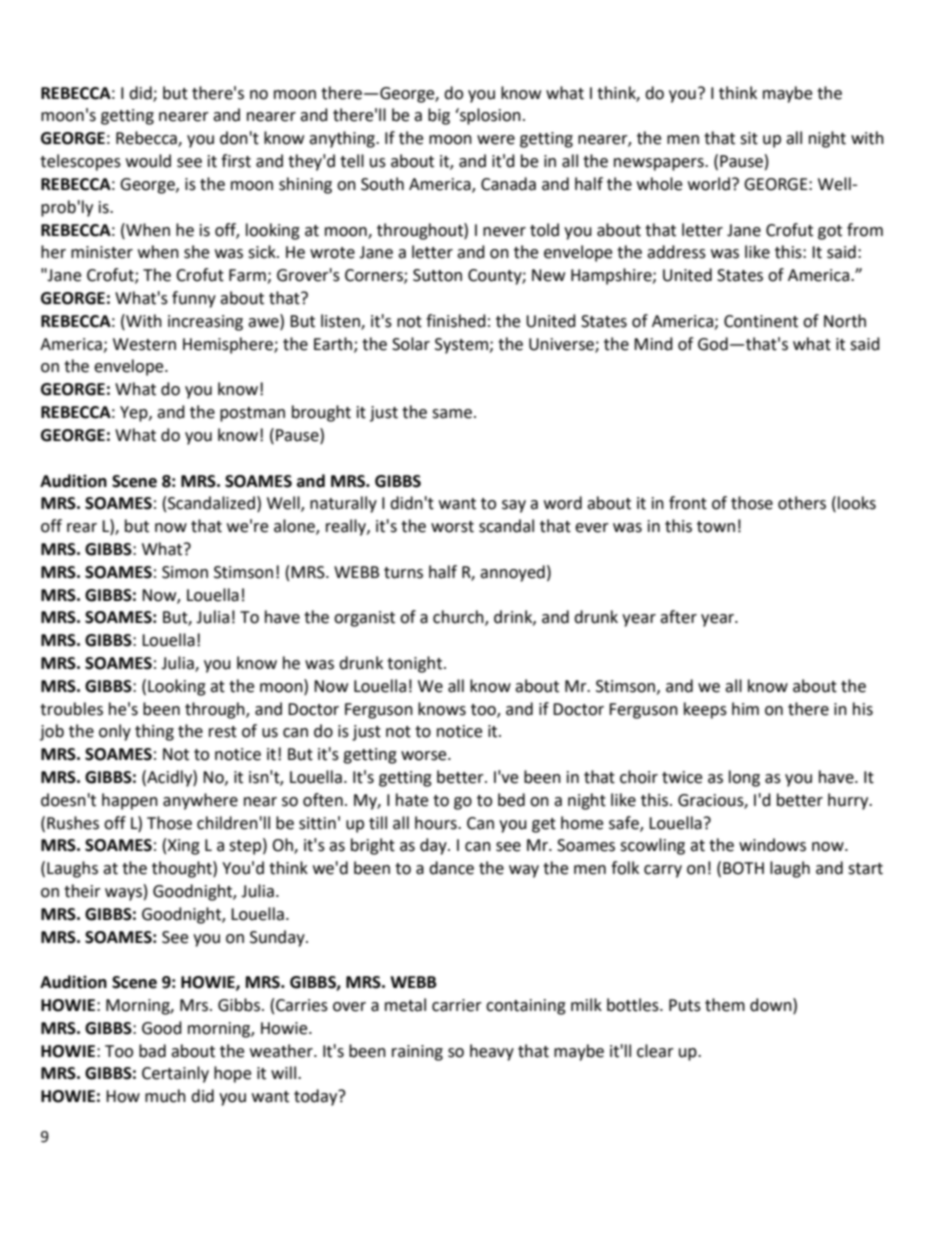 The height and width of the screenshot is (1233, 952). What do you see at coordinates (175, 1074) in the screenshot?
I see `Certainly` at bounding box center [175, 1074].
